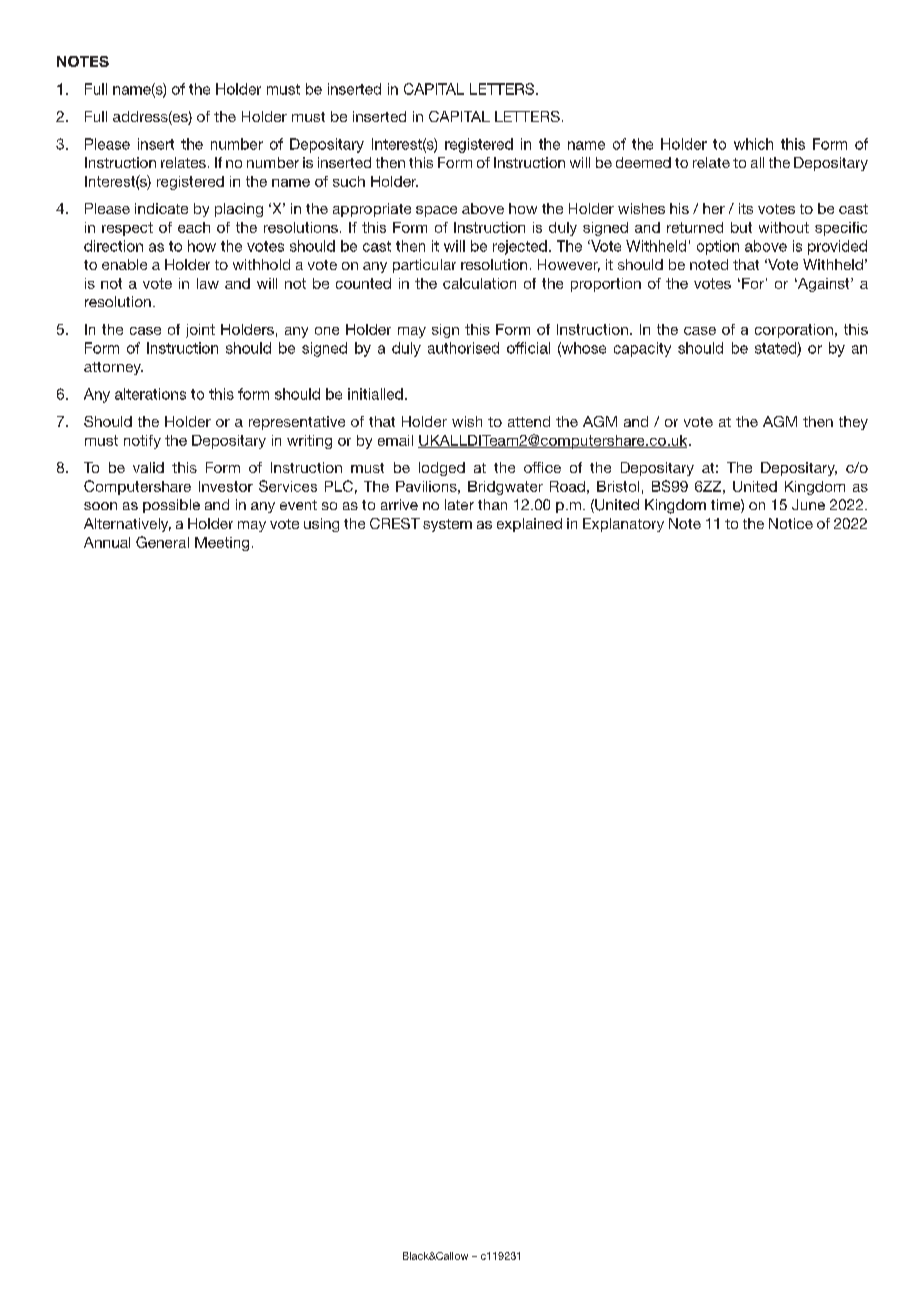 This image has width=924, height=1308. I want to click on General, so click(162, 542).
